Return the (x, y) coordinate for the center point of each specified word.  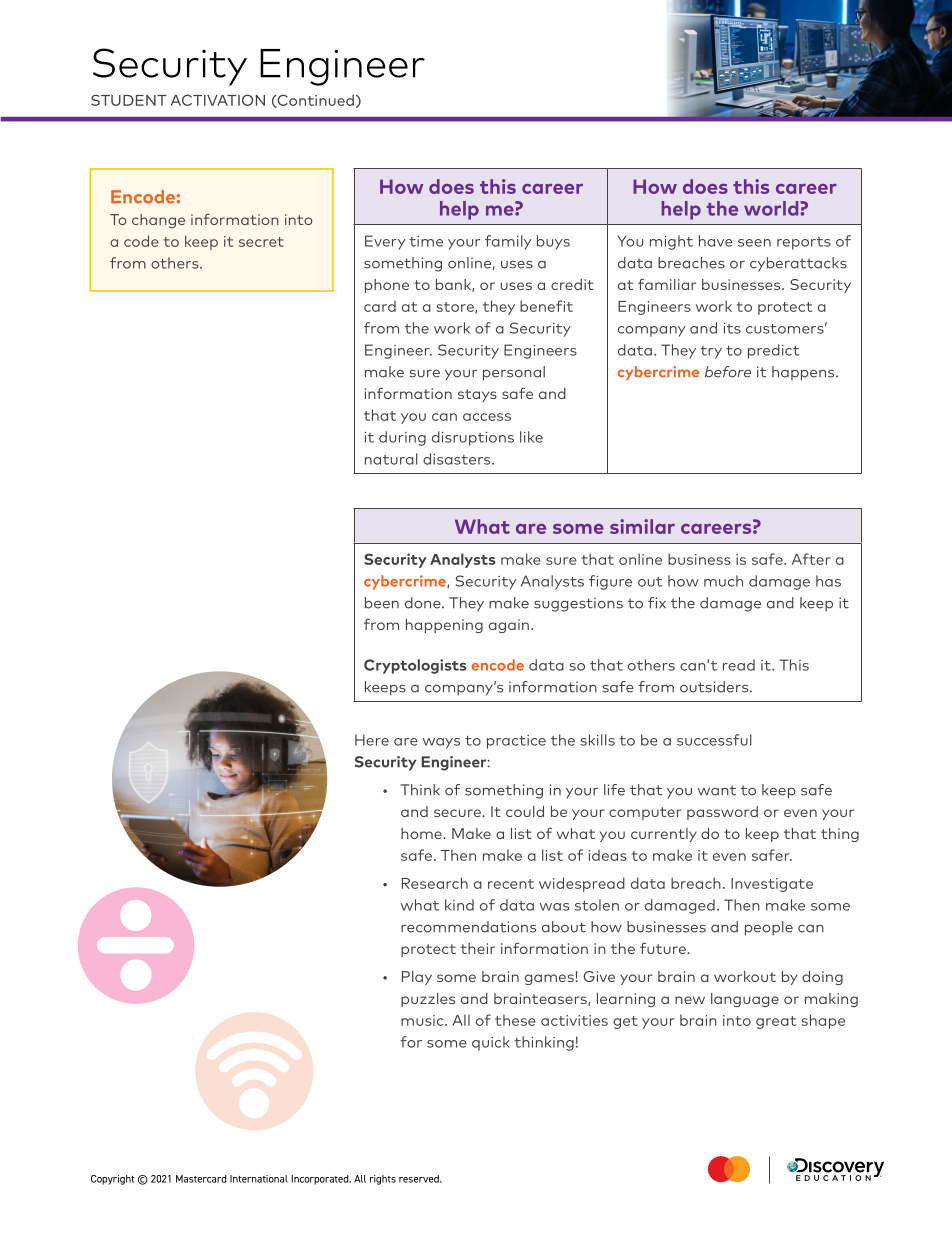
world (772, 208)
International (259, 1179)
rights (383, 1180)
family (508, 242)
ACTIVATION (218, 100)
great (776, 1022)
